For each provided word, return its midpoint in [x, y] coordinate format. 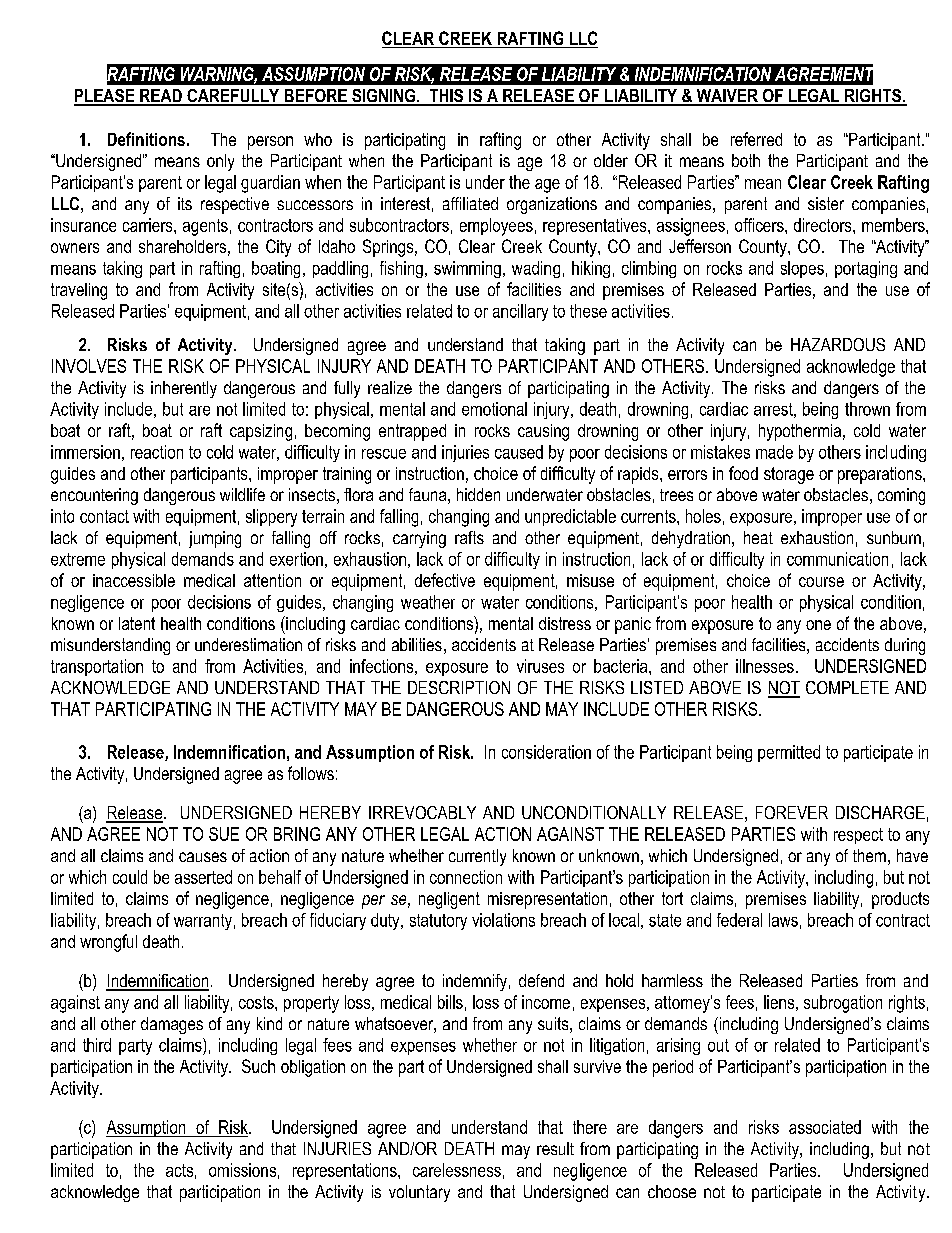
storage [789, 475]
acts [179, 1170]
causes [203, 857]
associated [825, 1127]
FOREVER [792, 812]
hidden [478, 494]
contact [104, 516]
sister [826, 203]
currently [477, 857]
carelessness [457, 1170]
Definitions [146, 139]
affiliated [470, 203]
